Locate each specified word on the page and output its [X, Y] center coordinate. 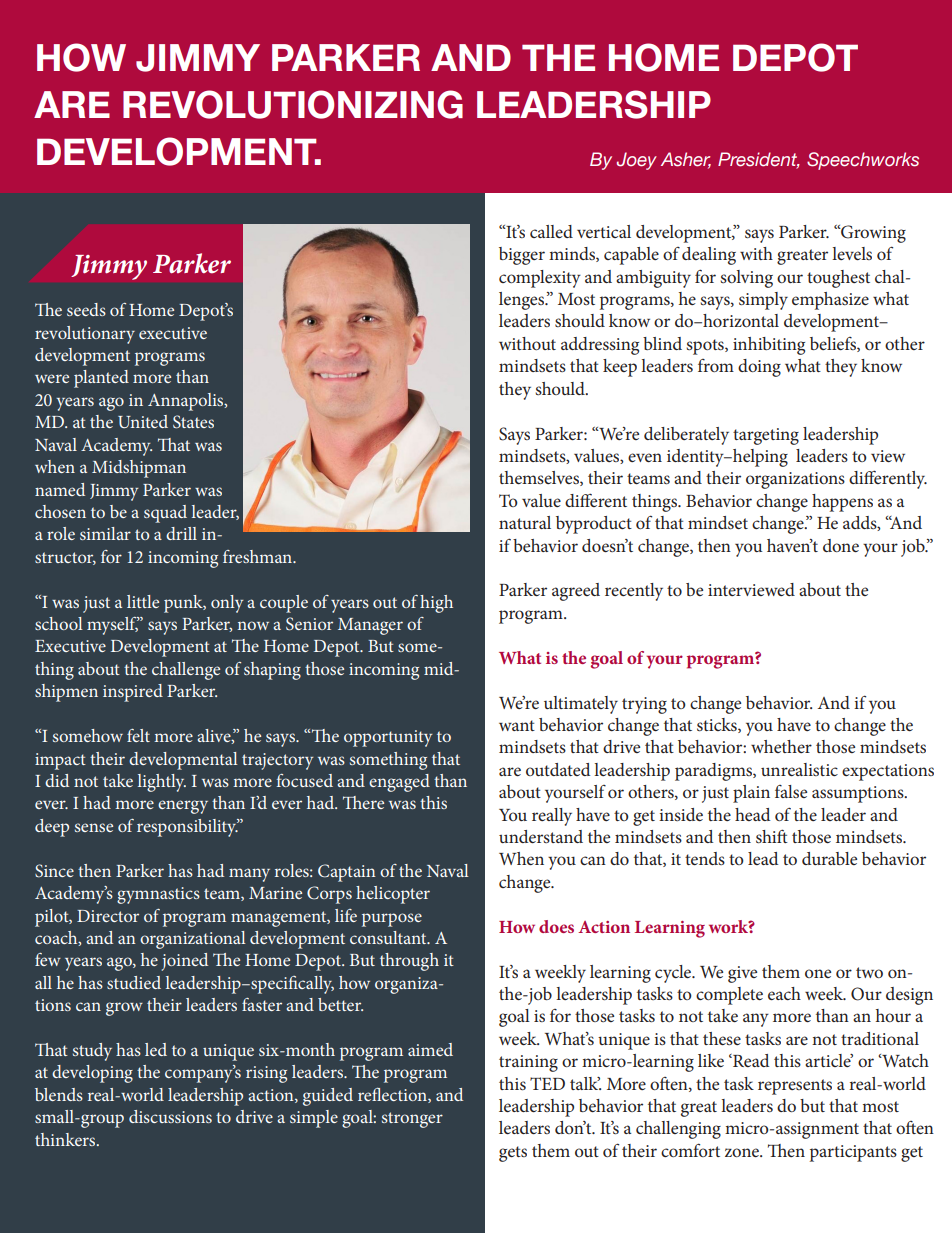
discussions [170, 1116]
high [436, 604]
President [759, 160]
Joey [637, 161]
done [841, 545]
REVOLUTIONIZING [293, 104]
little [143, 601]
